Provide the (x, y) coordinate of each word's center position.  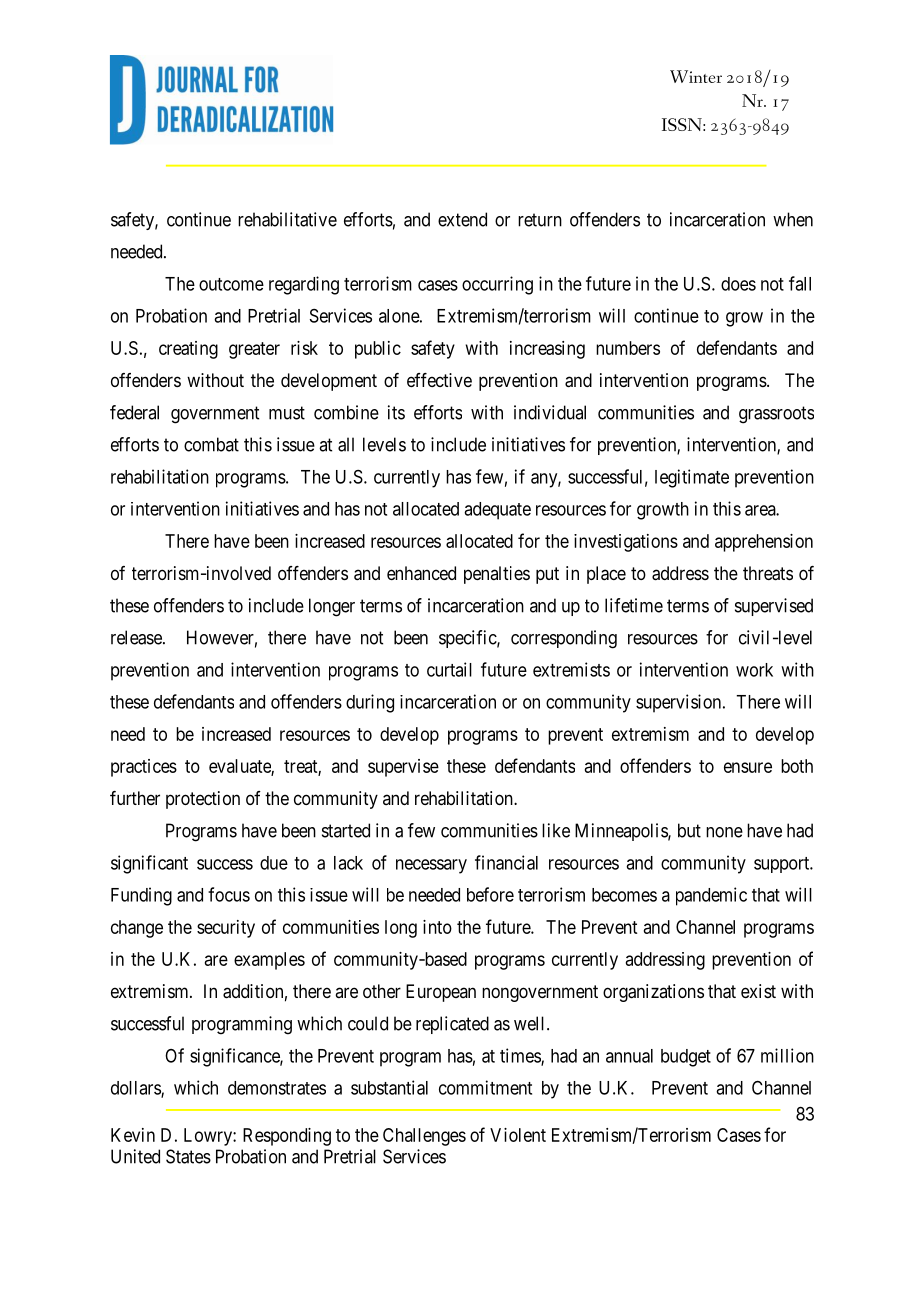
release (137, 637)
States (188, 1156)
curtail (449, 669)
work (754, 670)
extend (462, 219)
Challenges (424, 1137)
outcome (231, 284)
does (738, 284)
